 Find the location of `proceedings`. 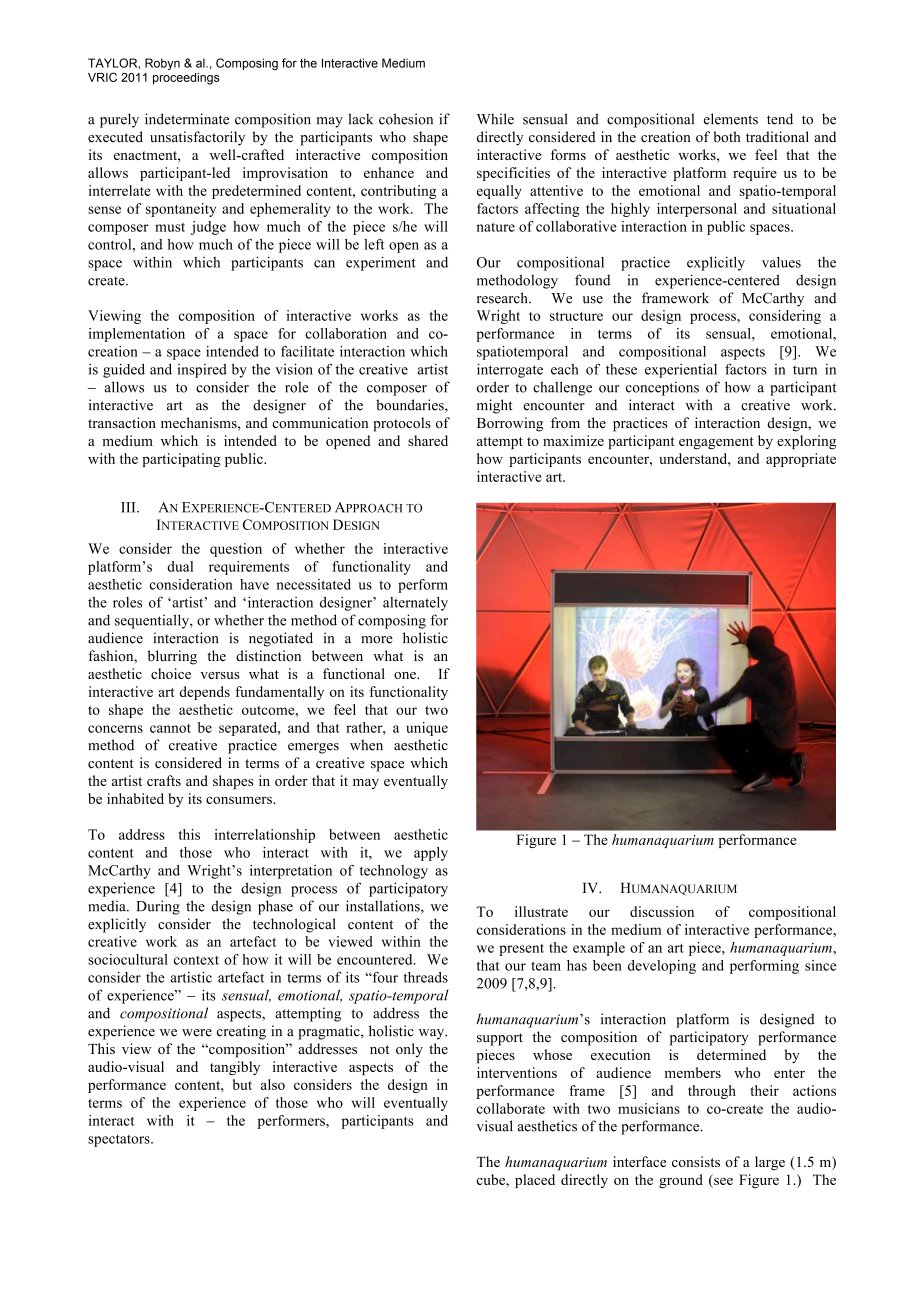

proceedings is located at coordinates (186, 79).
